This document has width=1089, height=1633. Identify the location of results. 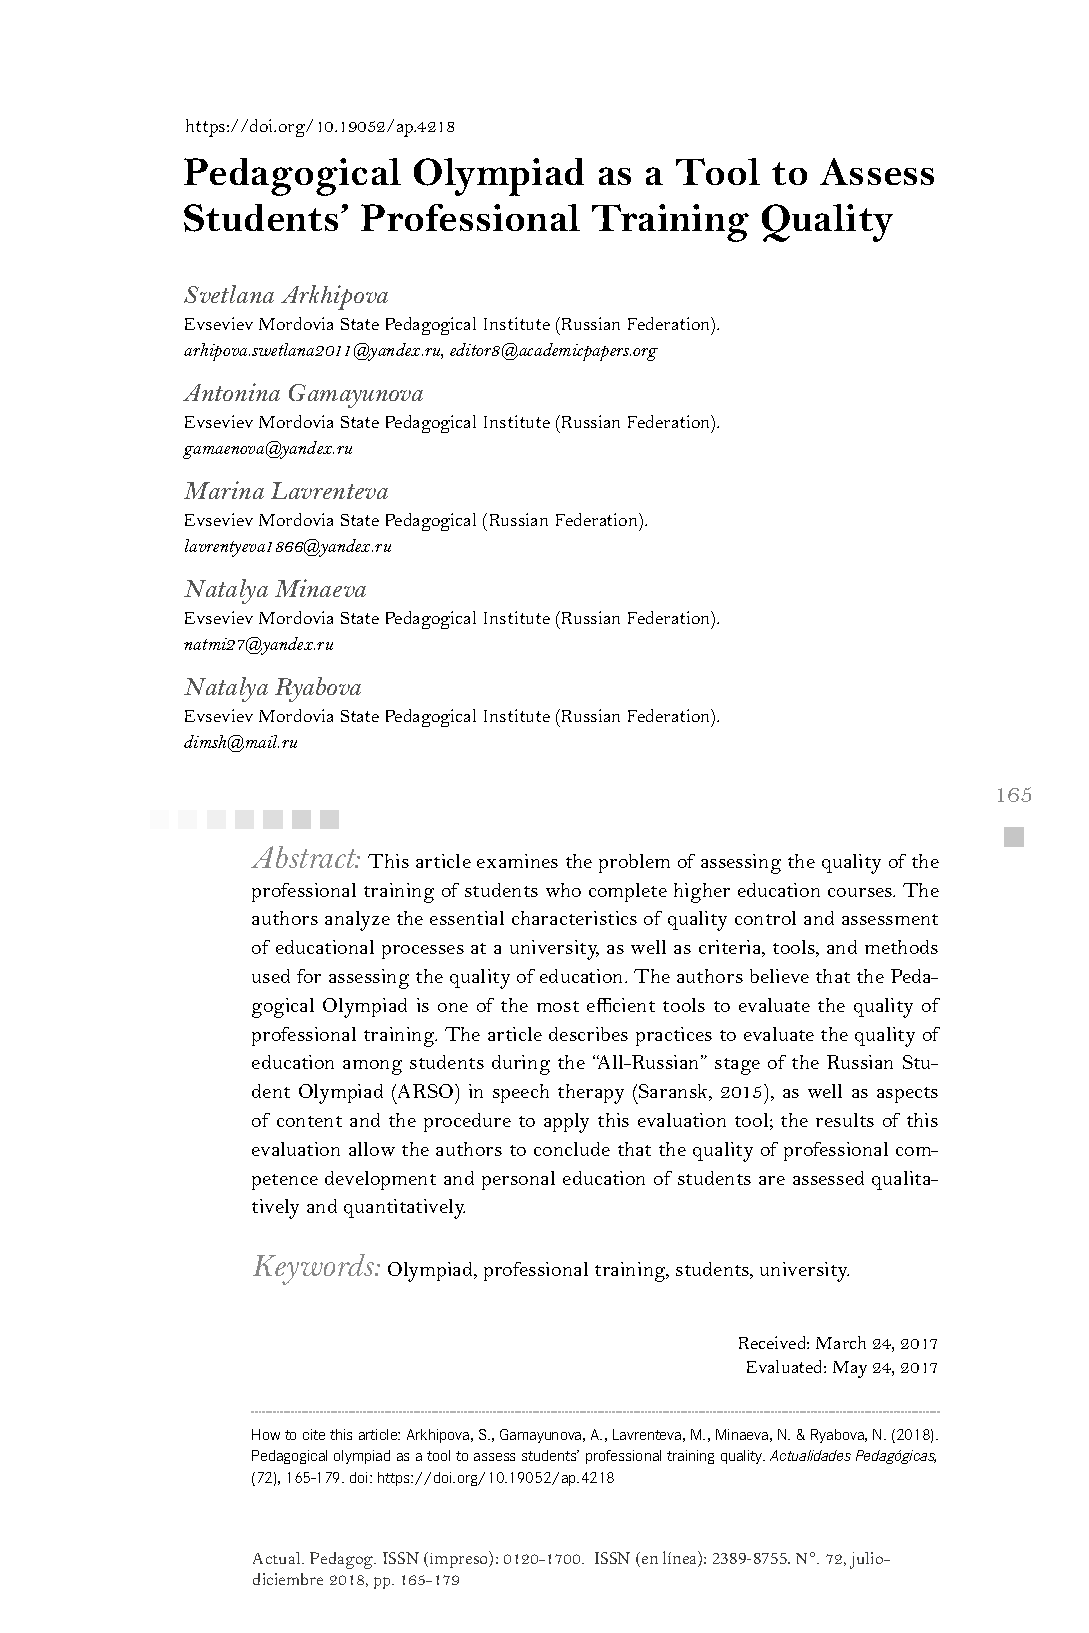
(845, 1120).
